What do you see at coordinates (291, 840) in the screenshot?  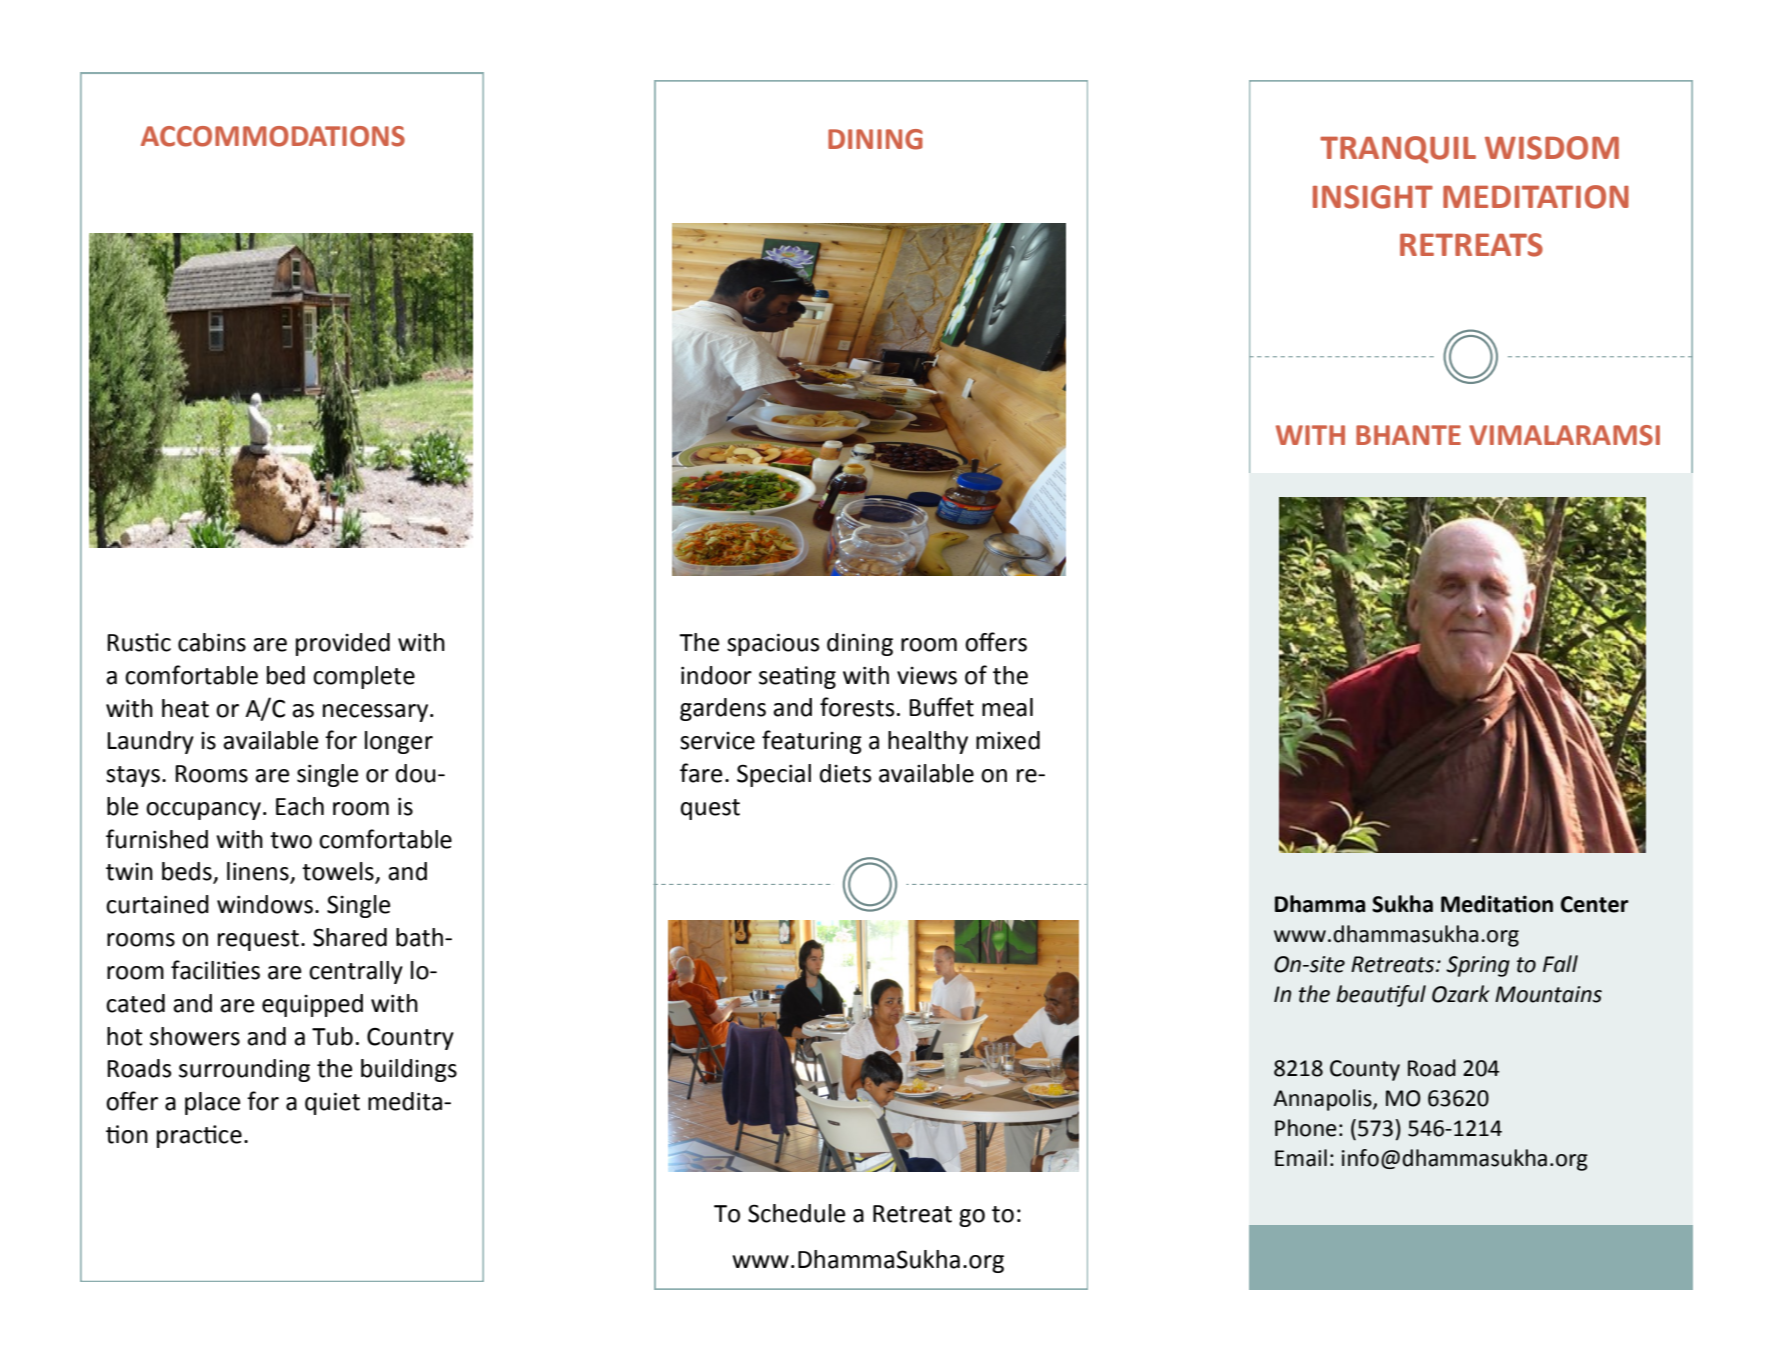 I see `two` at bounding box center [291, 840].
